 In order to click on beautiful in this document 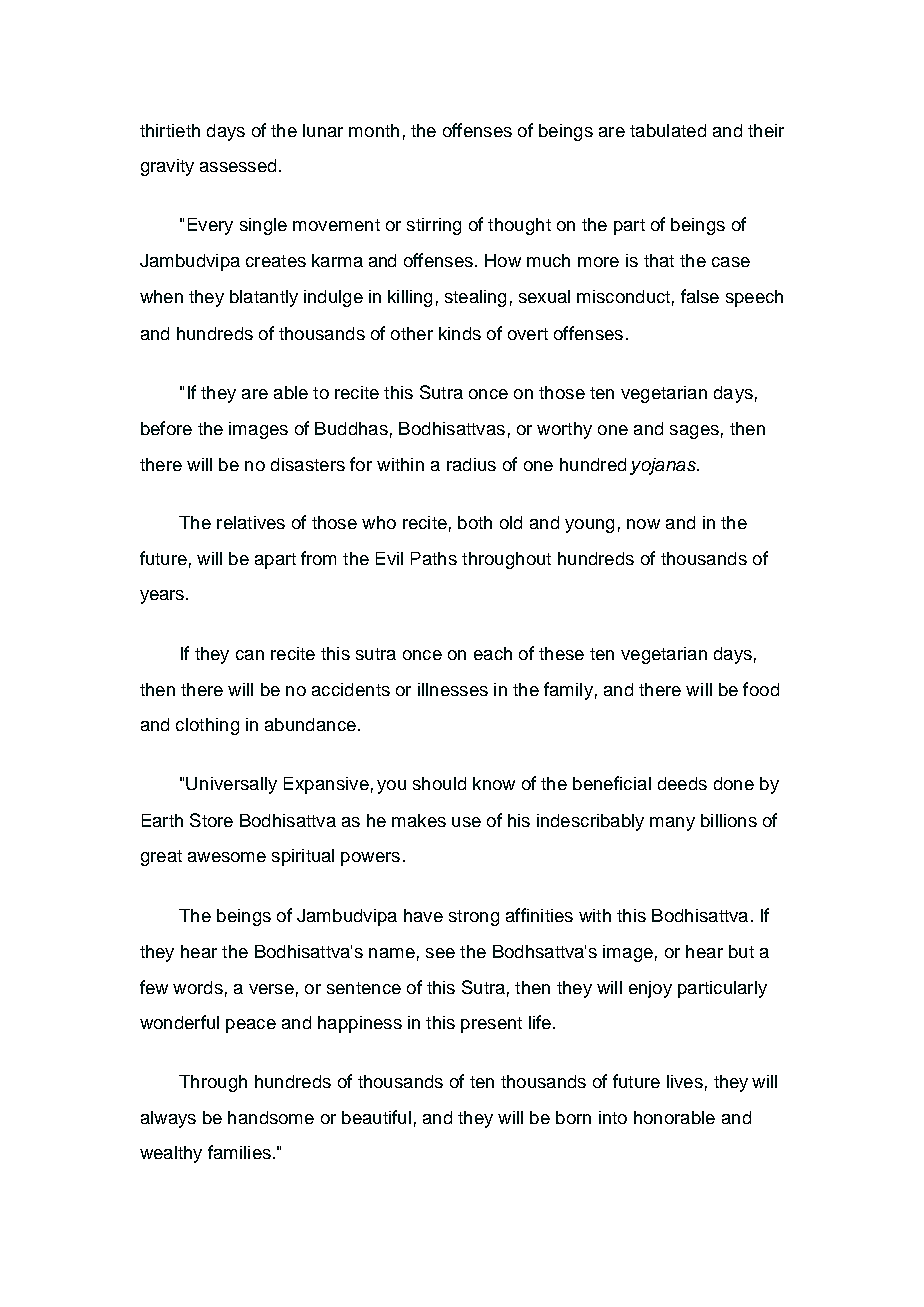, I will do `click(376, 1117)`.
